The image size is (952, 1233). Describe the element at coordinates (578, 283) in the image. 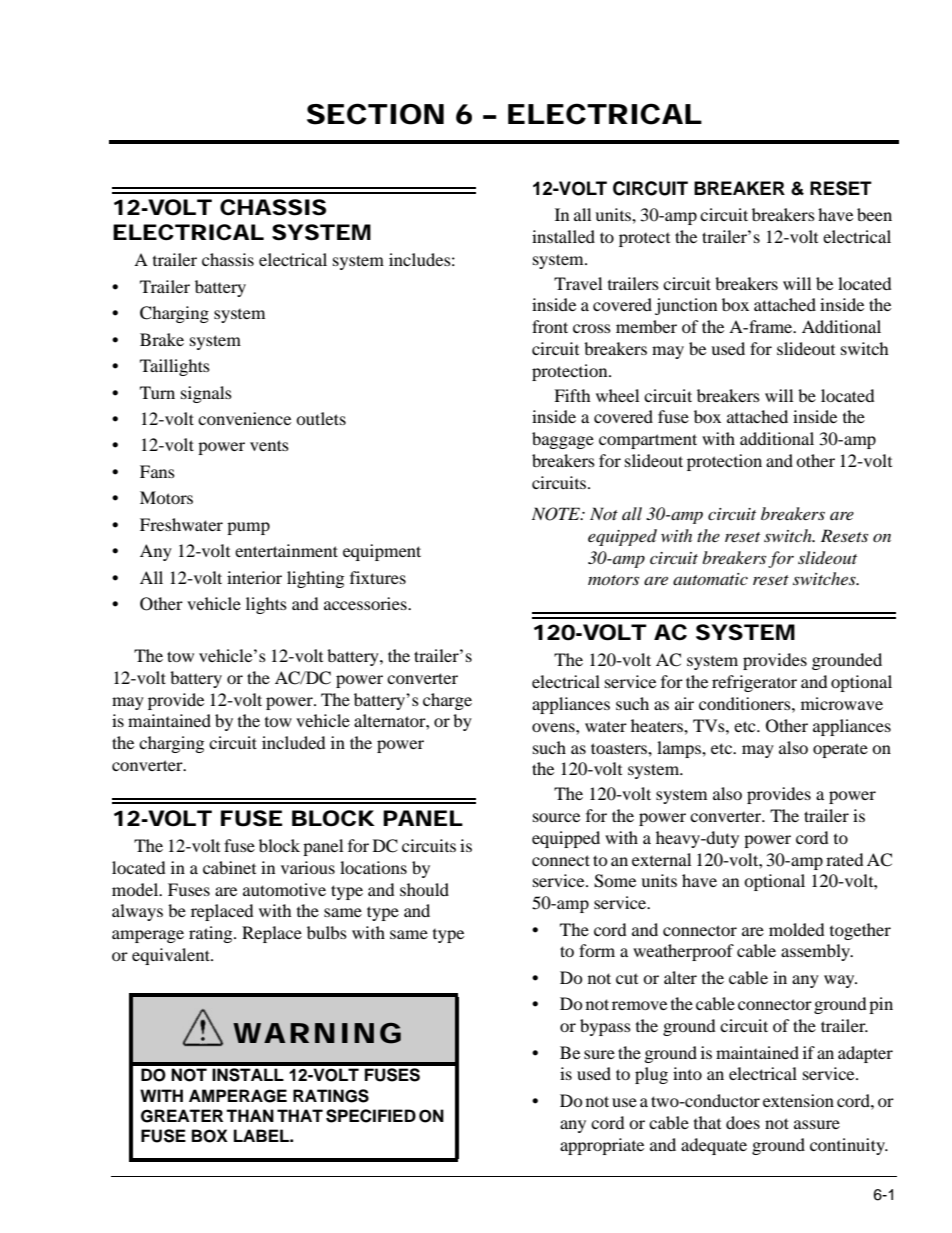

I see `Travel` at that location.
